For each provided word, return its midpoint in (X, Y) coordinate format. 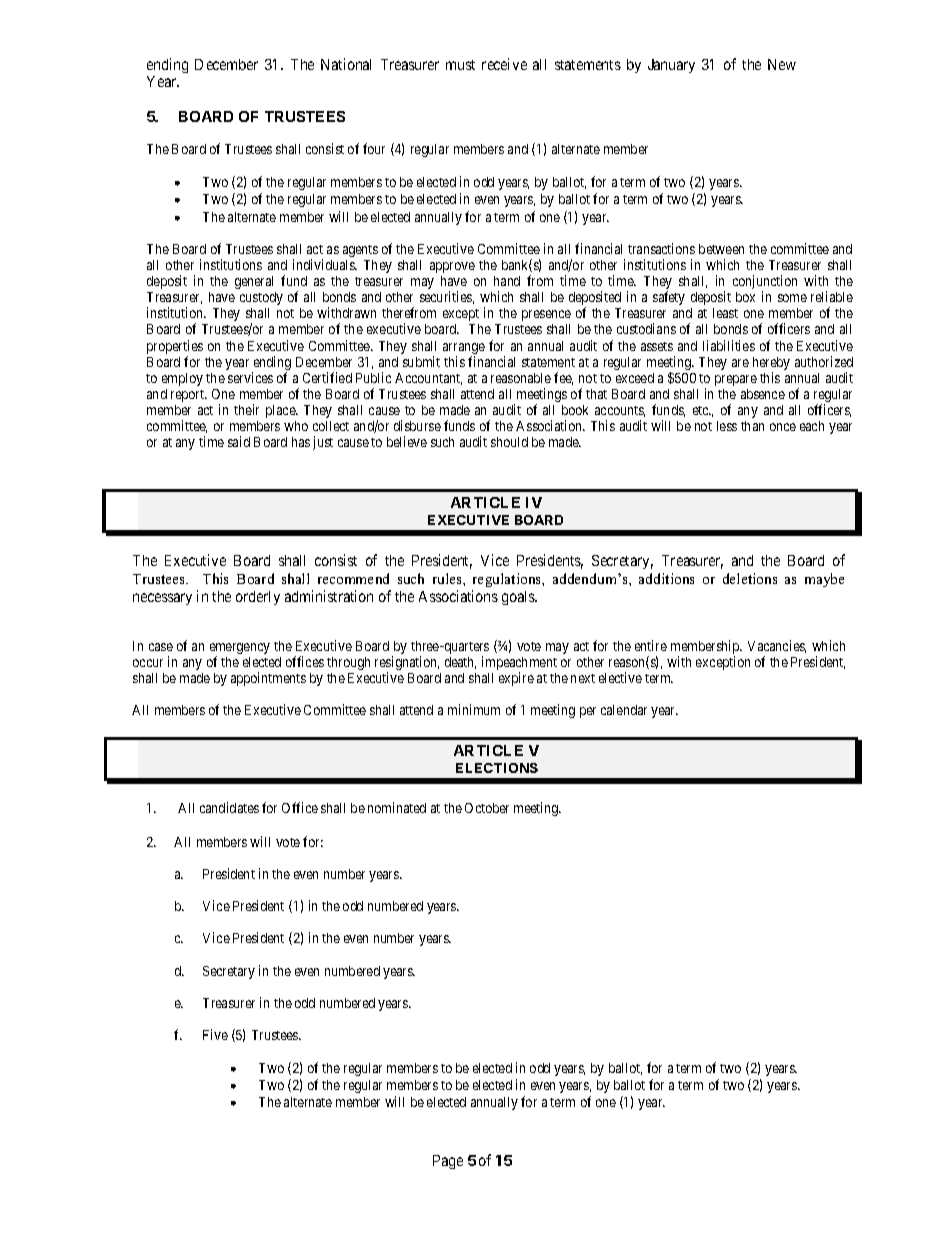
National (346, 64)
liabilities (729, 345)
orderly (258, 598)
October (487, 808)
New (782, 64)
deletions (750, 578)
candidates (229, 807)
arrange (464, 350)
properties (175, 348)
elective (620, 677)
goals (519, 598)
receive (504, 64)
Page (448, 1162)
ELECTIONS (497, 768)
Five (215, 1034)
